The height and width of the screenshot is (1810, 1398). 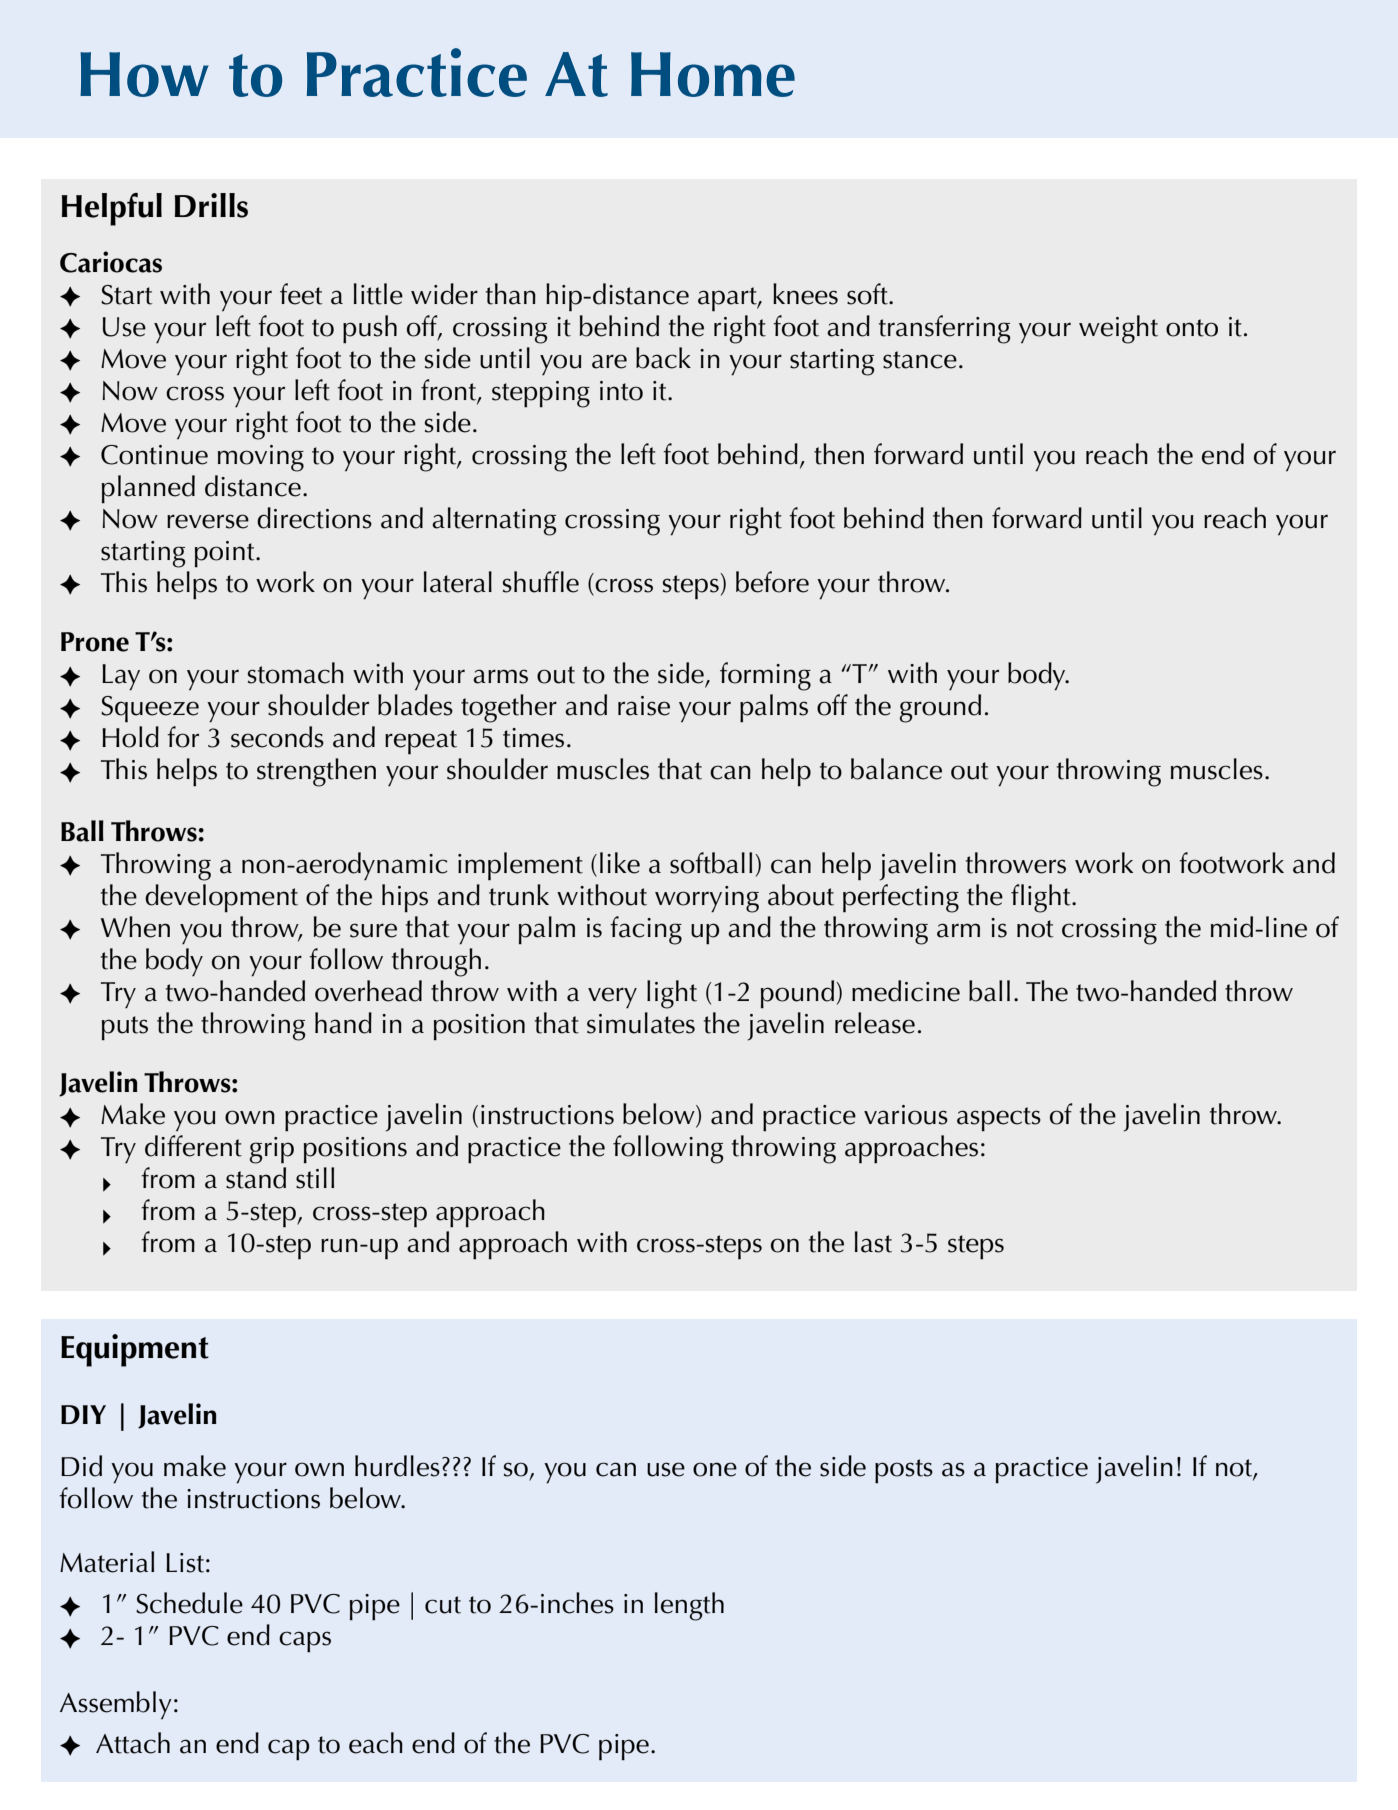 I want to click on shuffle, so click(x=541, y=582).
